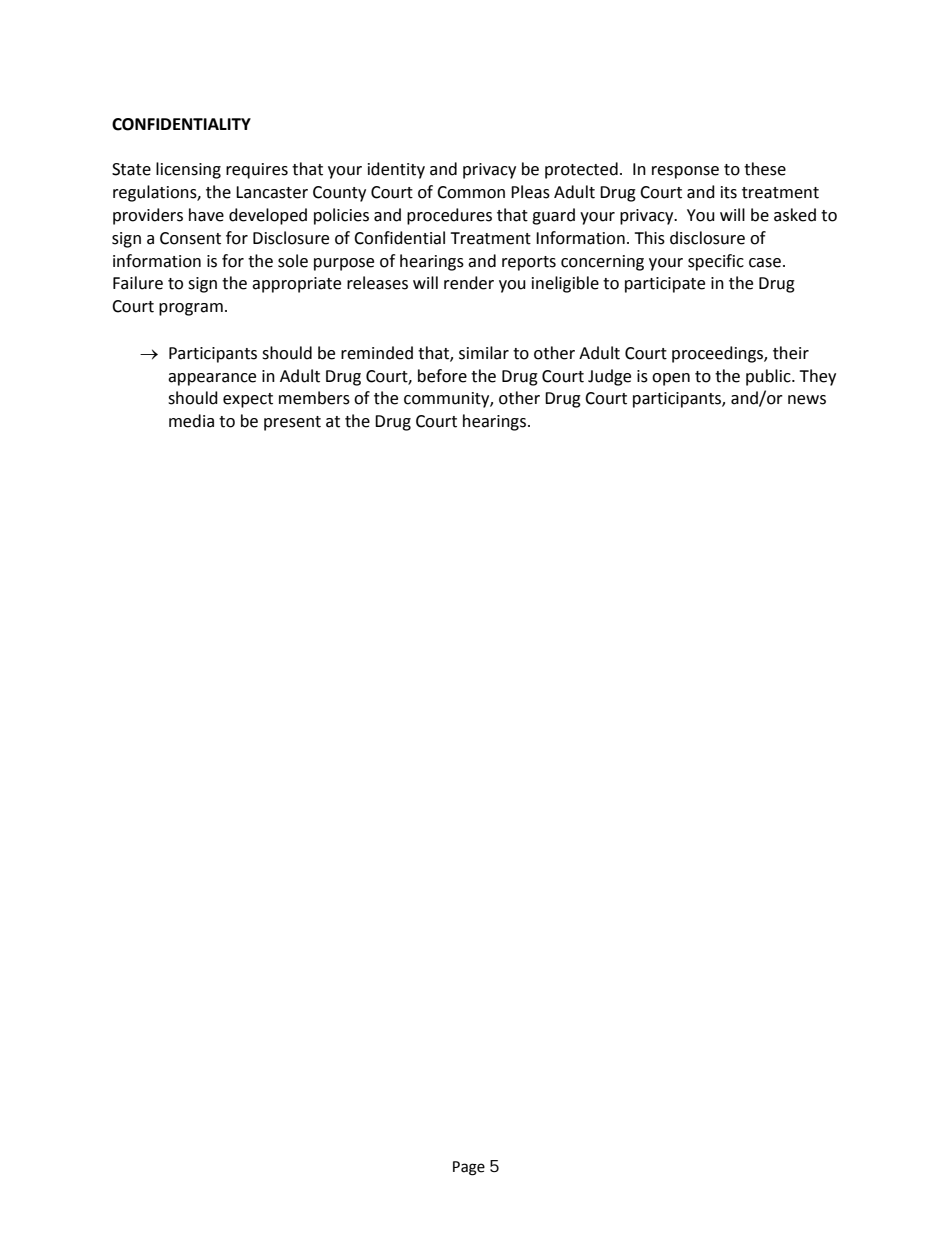 This document has width=952, height=1233. What do you see at coordinates (609, 377) in the document?
I see `Judge` at bounding box center [609, 377].
